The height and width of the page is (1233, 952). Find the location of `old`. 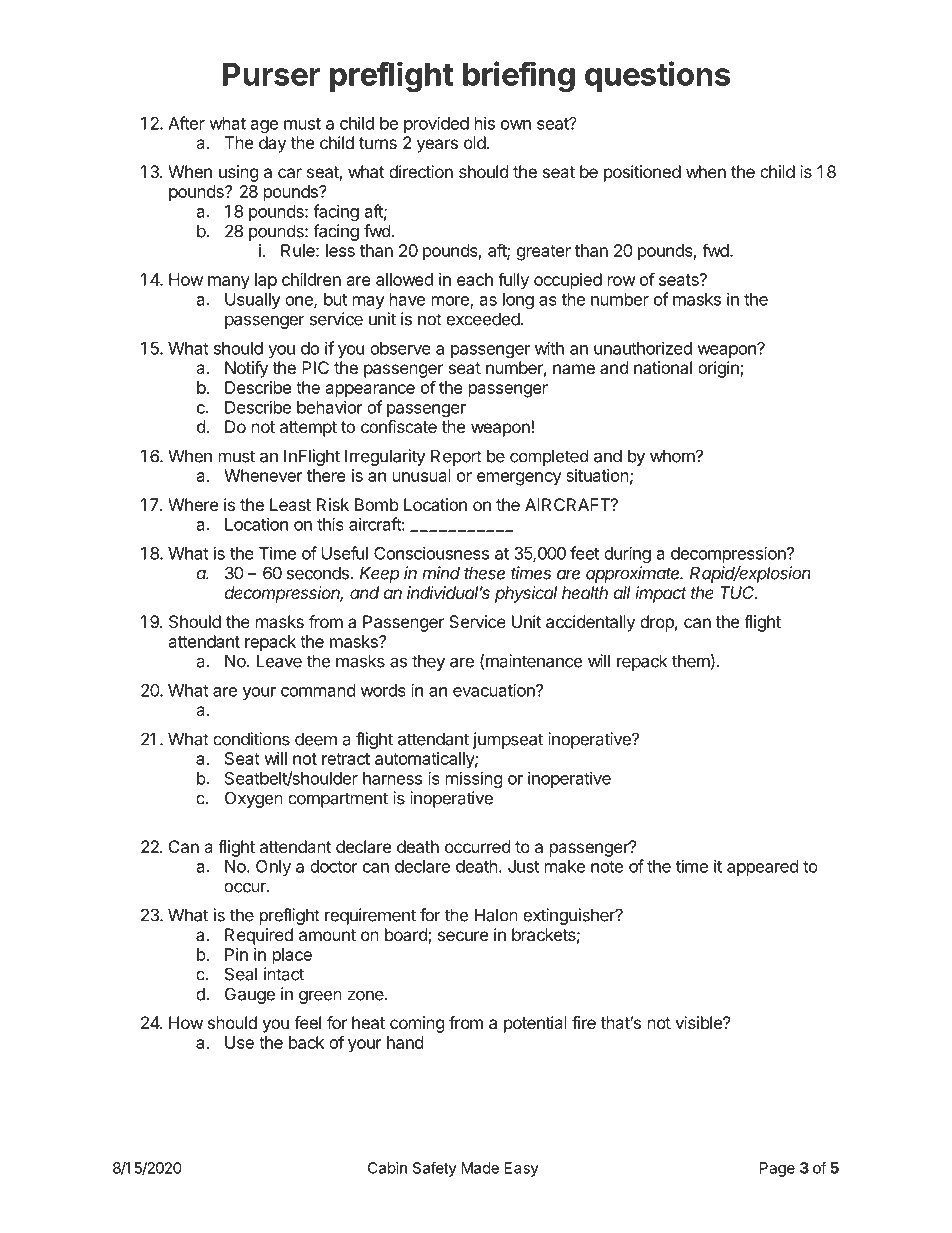

old is located at coordinates (475, 142).
